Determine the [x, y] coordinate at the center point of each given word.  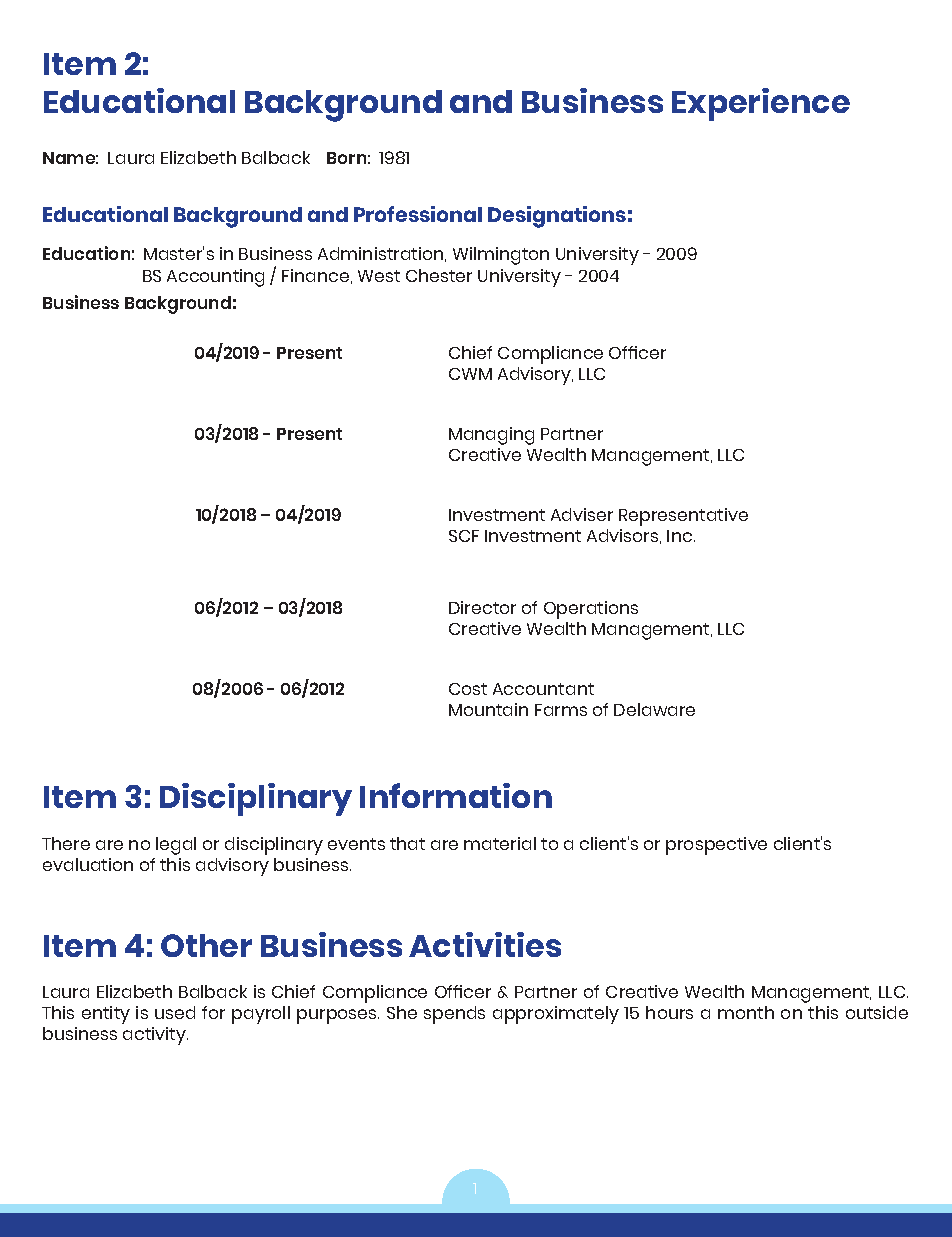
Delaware [654, 709]
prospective [716, 846]
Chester [439, 275]
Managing [491, 436]
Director [482, 607]
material [500, 843]
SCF [464, 536]
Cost [468, 689]
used [175, 1012]
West [379, 276]
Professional [418, 214]
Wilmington [501, 256]
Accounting [215, 278]
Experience [761, 104]
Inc [681, 536]
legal [176, 846]
